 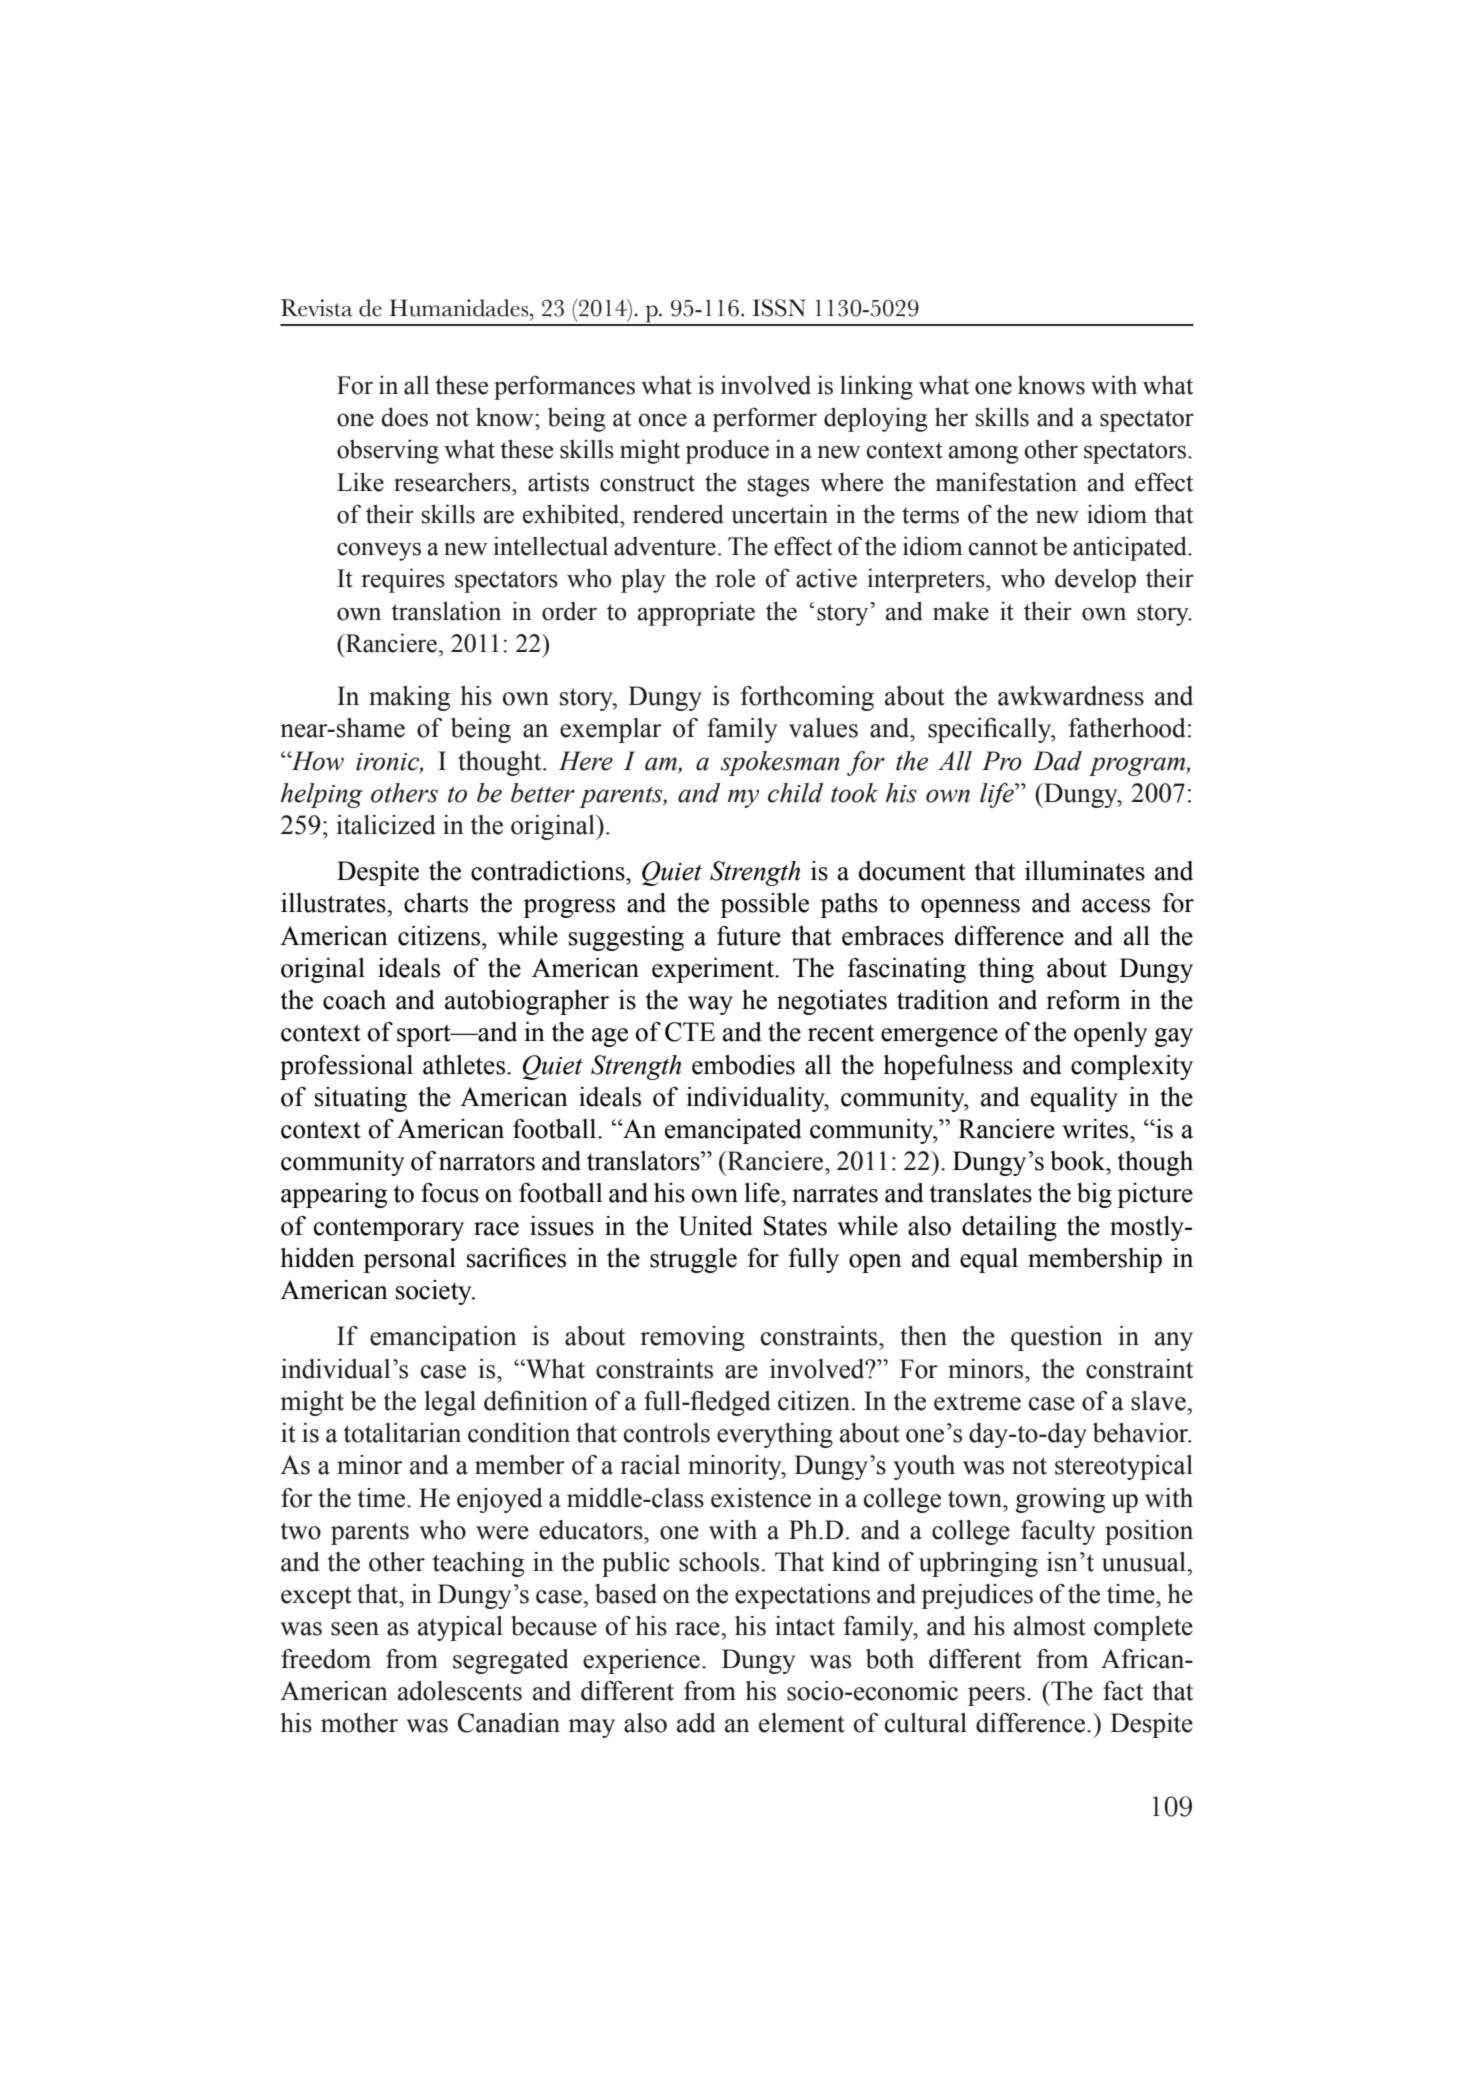 I want to click on reform, so click(x=1083, y=1000).
